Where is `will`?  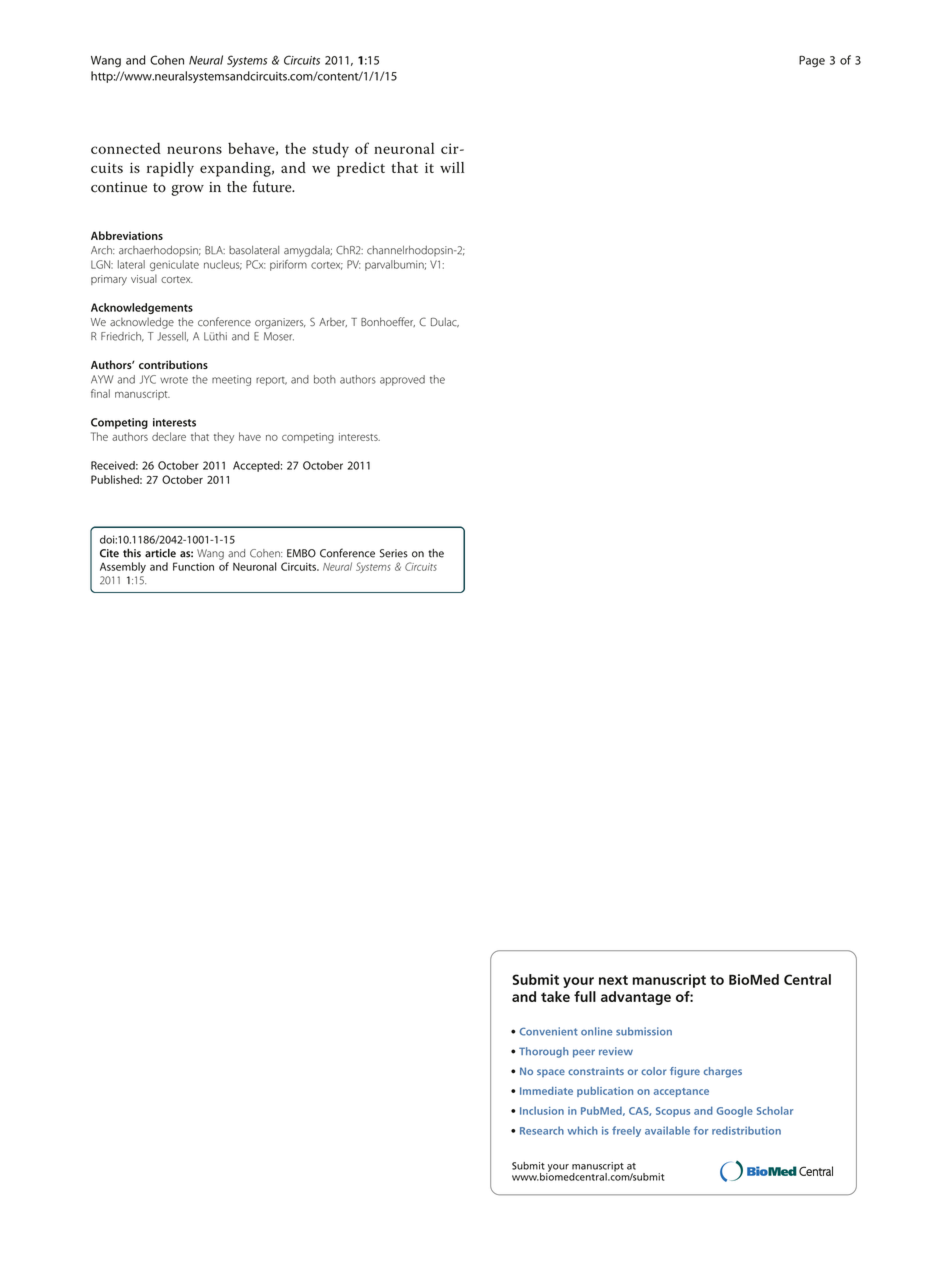 will is located at coordinates (452, 167).
